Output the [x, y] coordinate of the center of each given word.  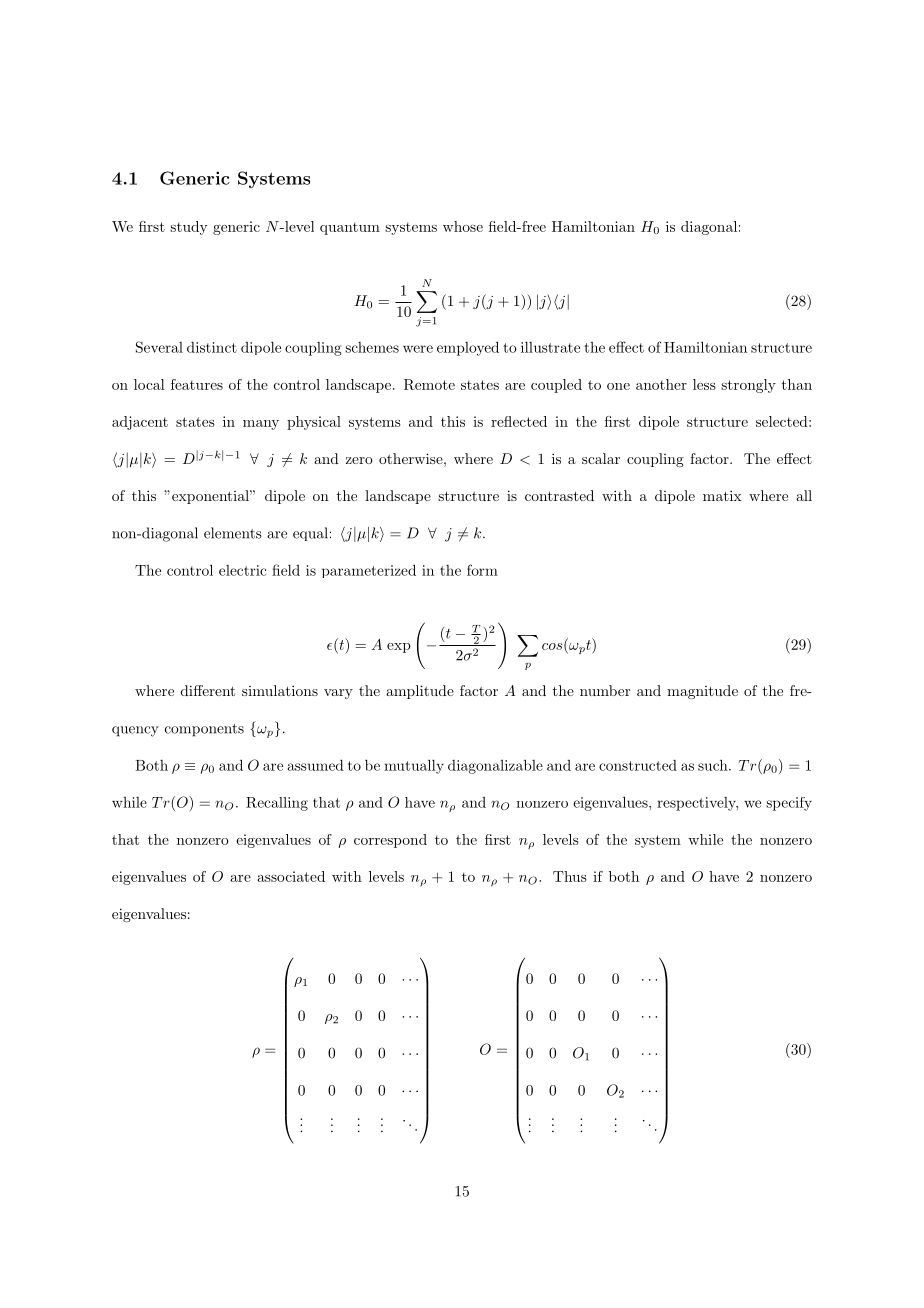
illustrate [550, 347]
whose [463, 226]
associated [291, 876]
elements [233, 533]
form [482, 570]
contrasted [559, 495]
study [188, 228]
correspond [390, 841]
